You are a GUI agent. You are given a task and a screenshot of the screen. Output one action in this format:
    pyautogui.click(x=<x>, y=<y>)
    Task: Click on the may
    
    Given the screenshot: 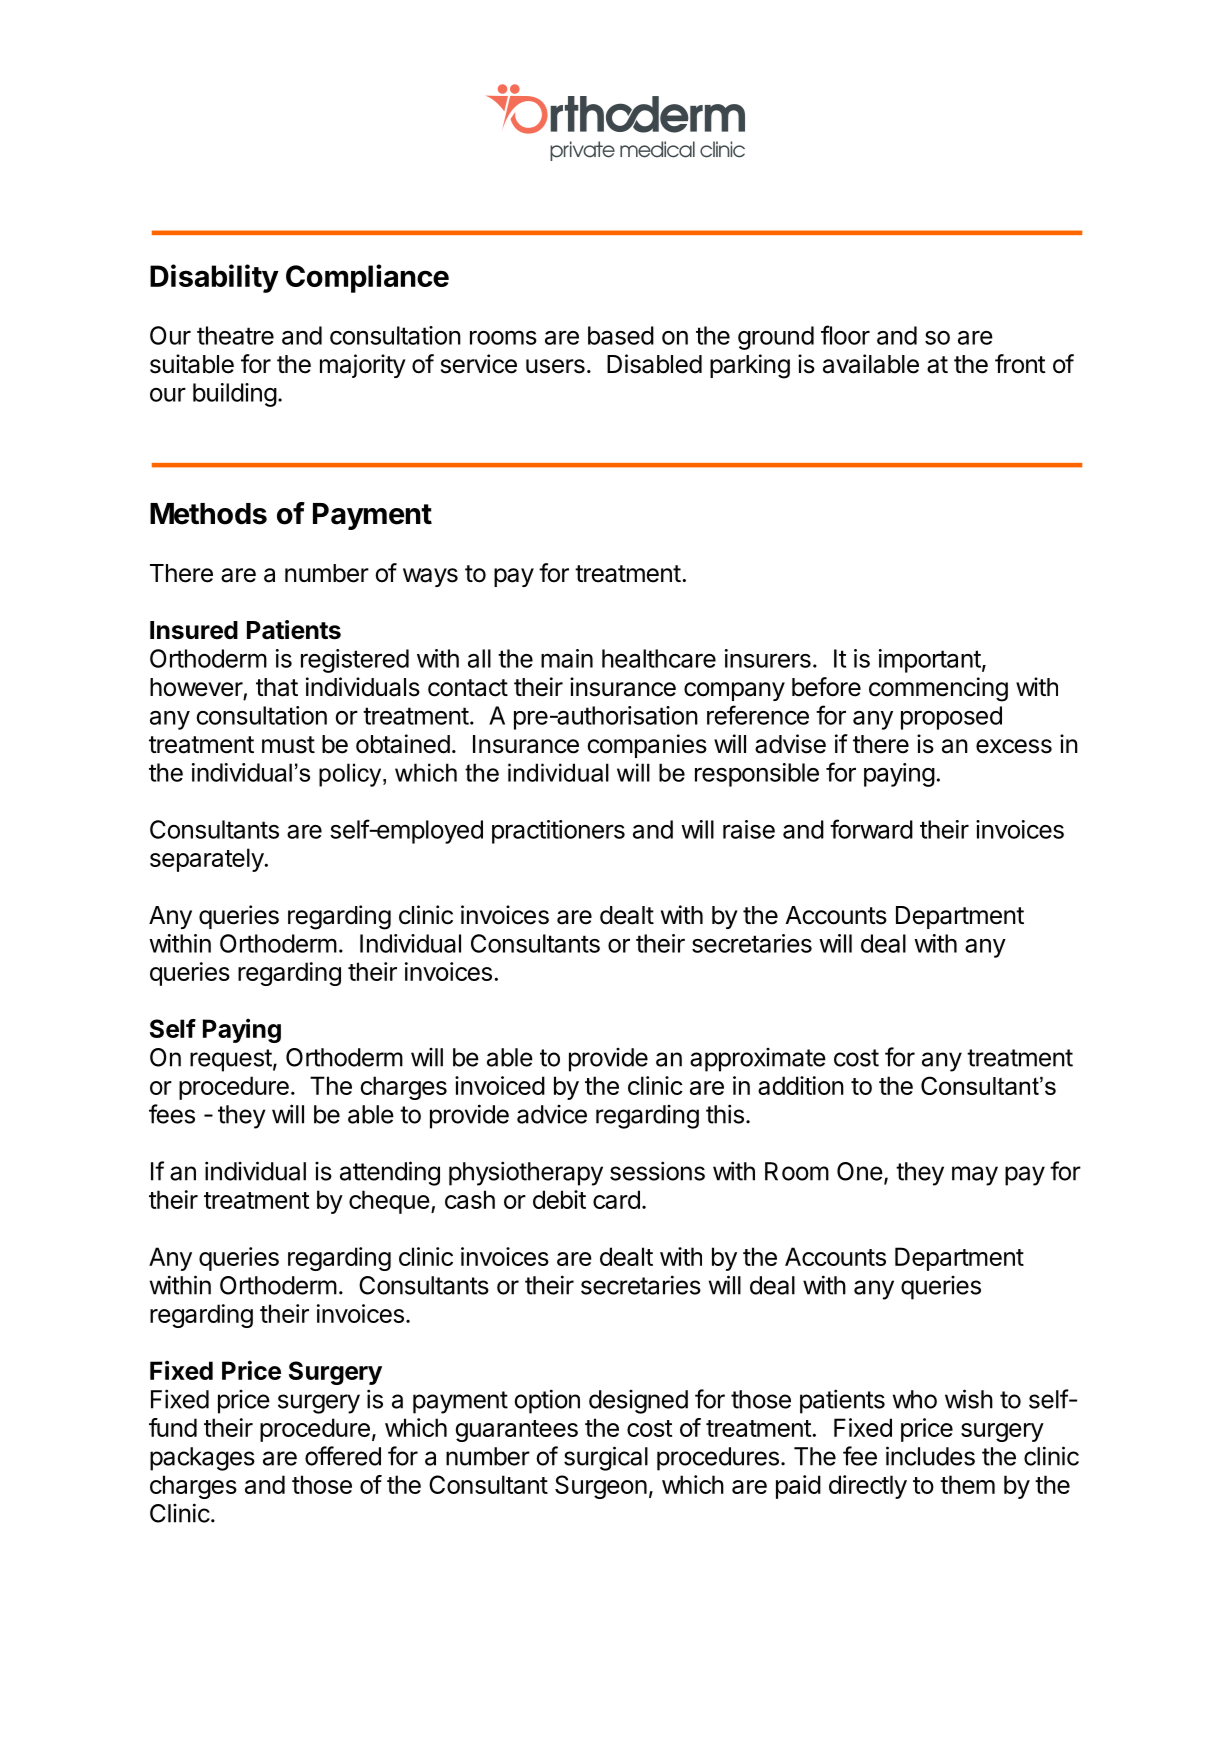 What is the action you would take?
    pyautogui.click(x=975, y=1176)
